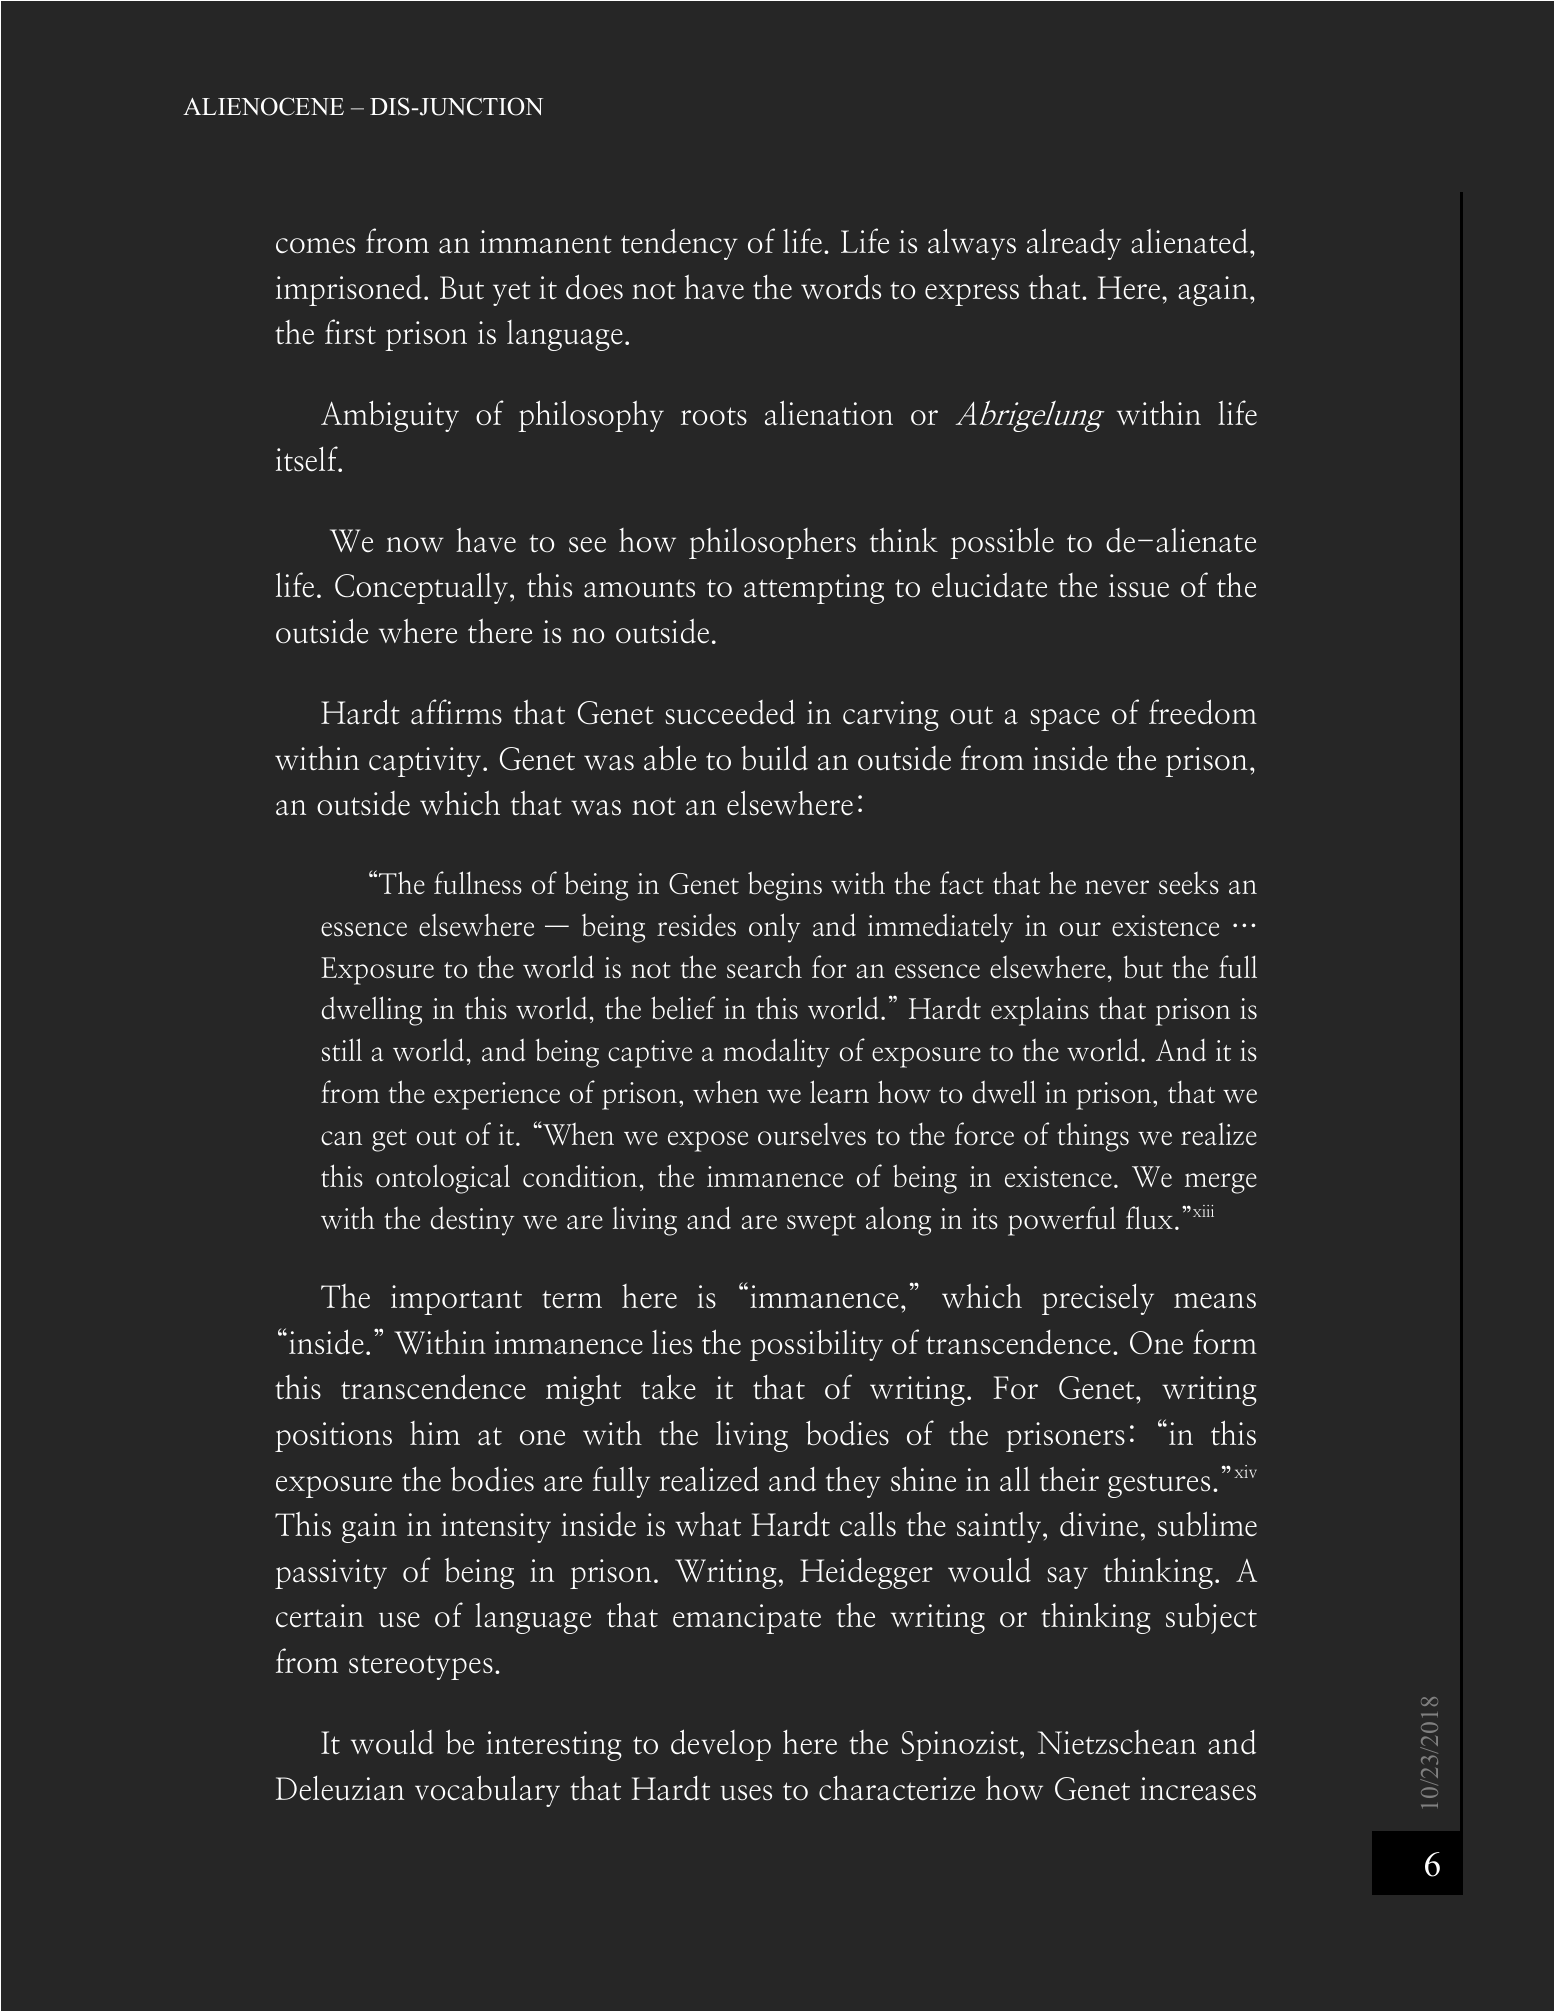 Image resolution: width=1554 pixels, height=2011 pixels. What do you see at coordinates (1117, 887) in the screenshot?
I see `never` at bounding box center [1117, 887].
